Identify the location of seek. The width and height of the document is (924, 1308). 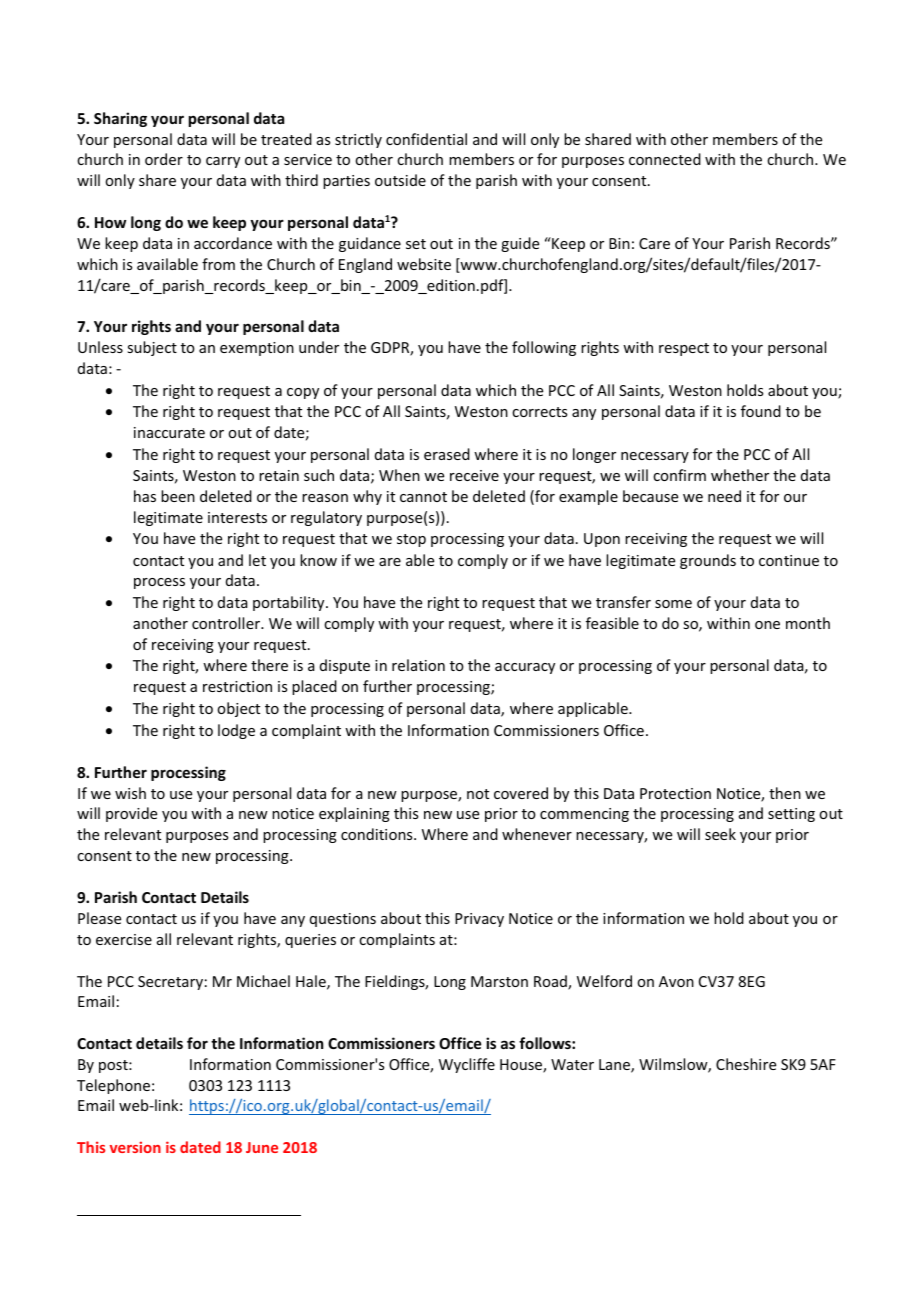
(720, 834).
